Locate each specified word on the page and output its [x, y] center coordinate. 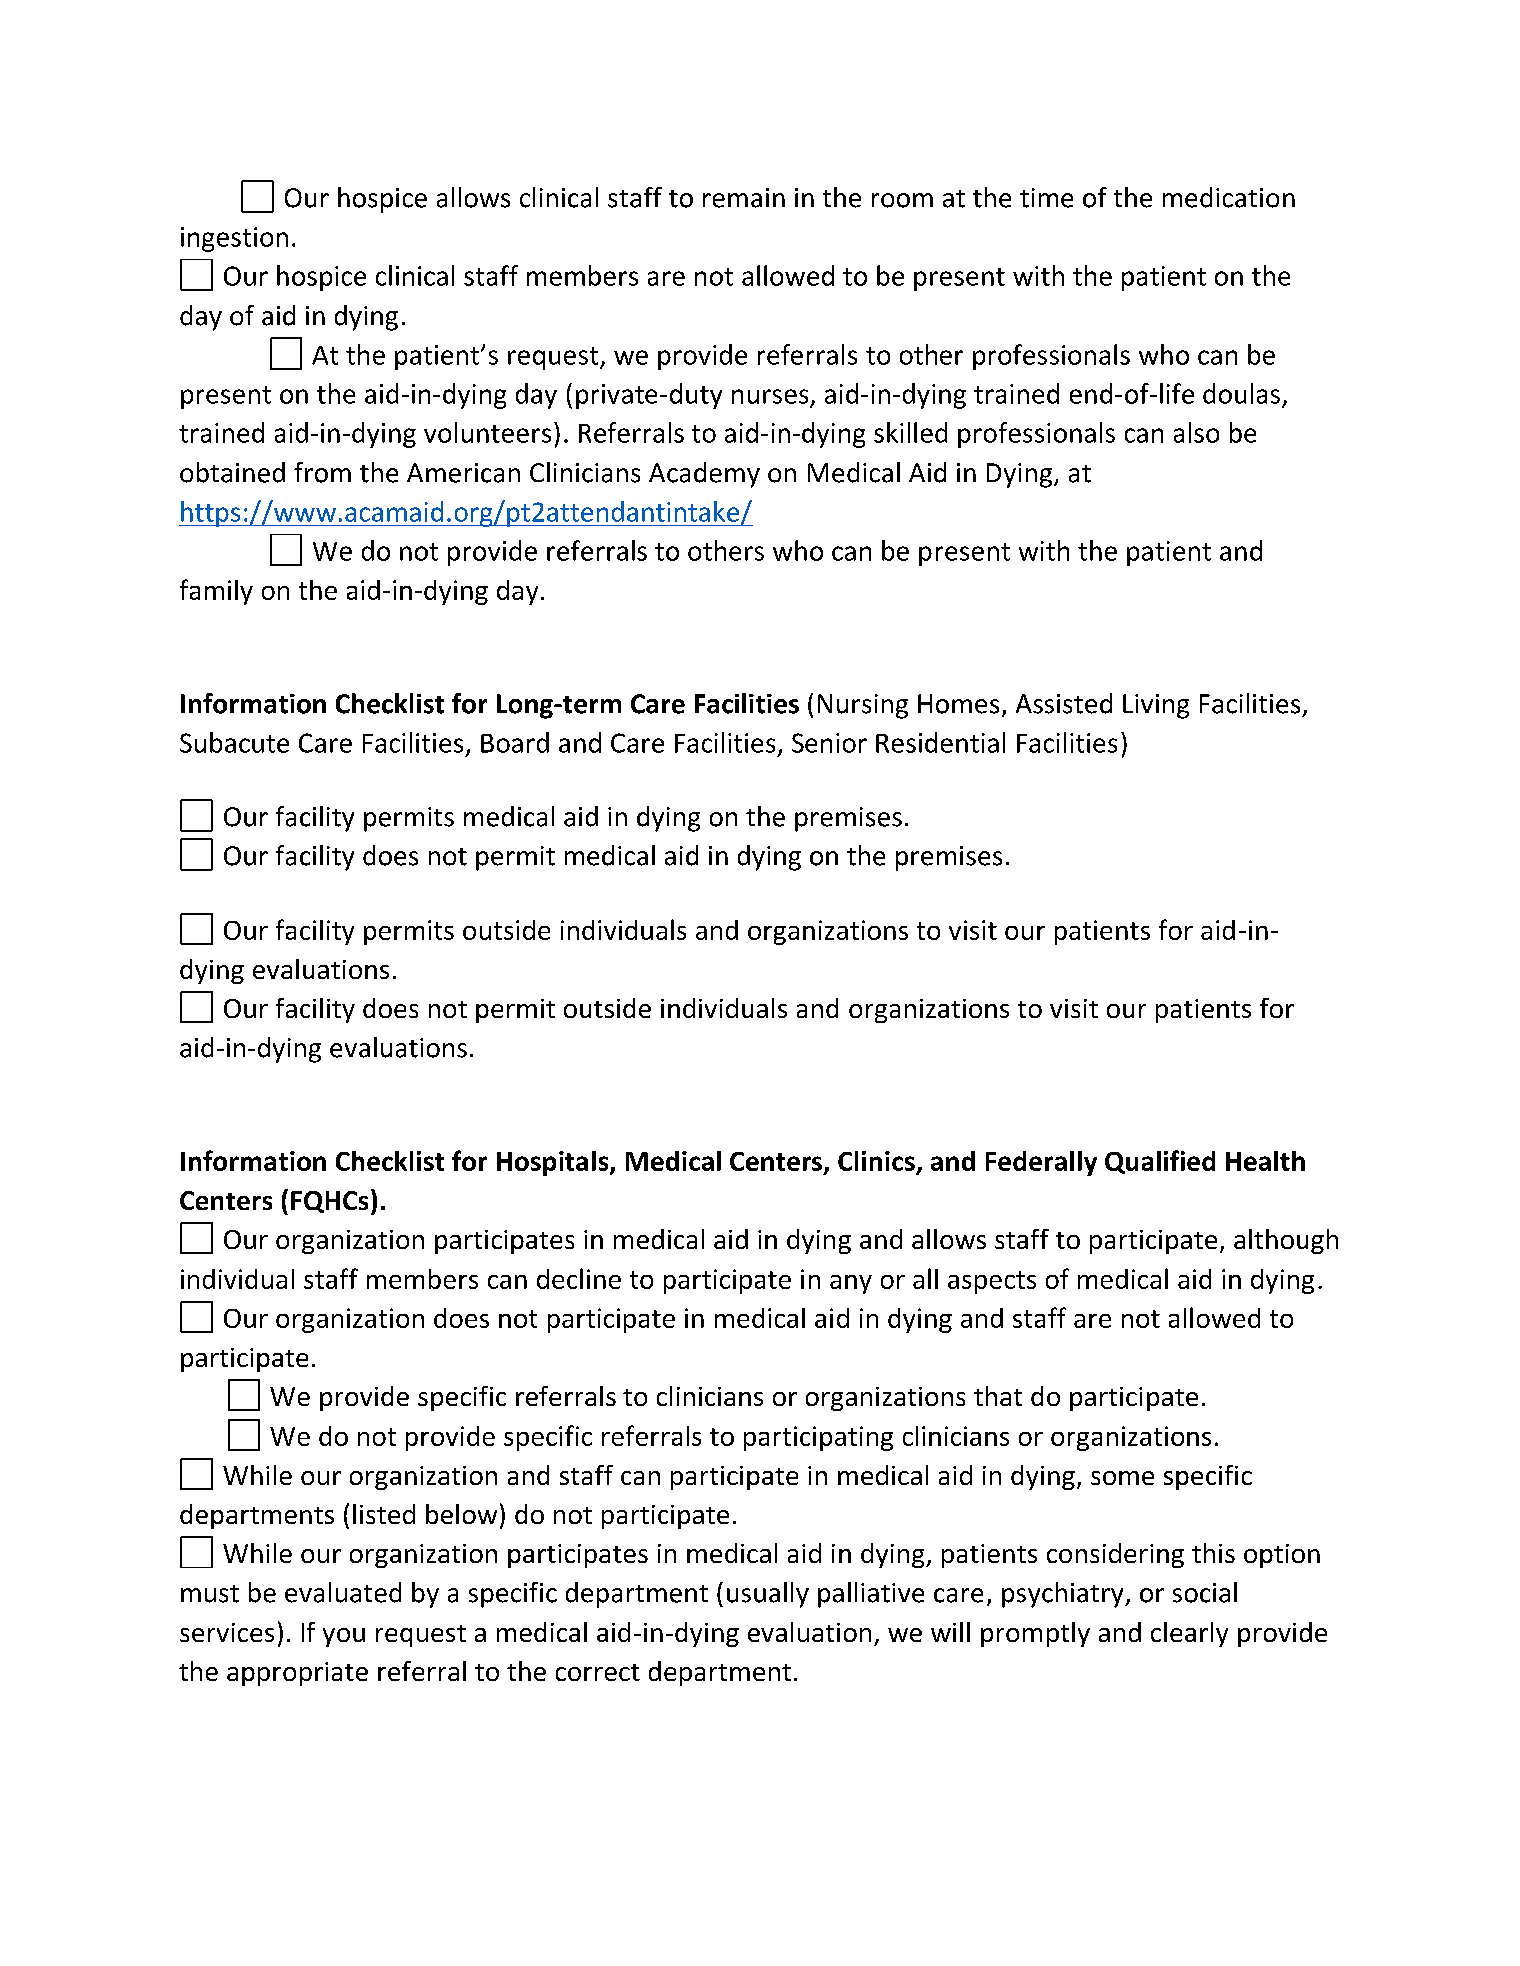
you [344, 1637]
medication [1229, 197]
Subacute [234, 742]
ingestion [234, 239]
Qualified [1160, 1162]
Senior [829, 743]
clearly [1189, 1634]
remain [744, 198]
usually [768, 1595]
